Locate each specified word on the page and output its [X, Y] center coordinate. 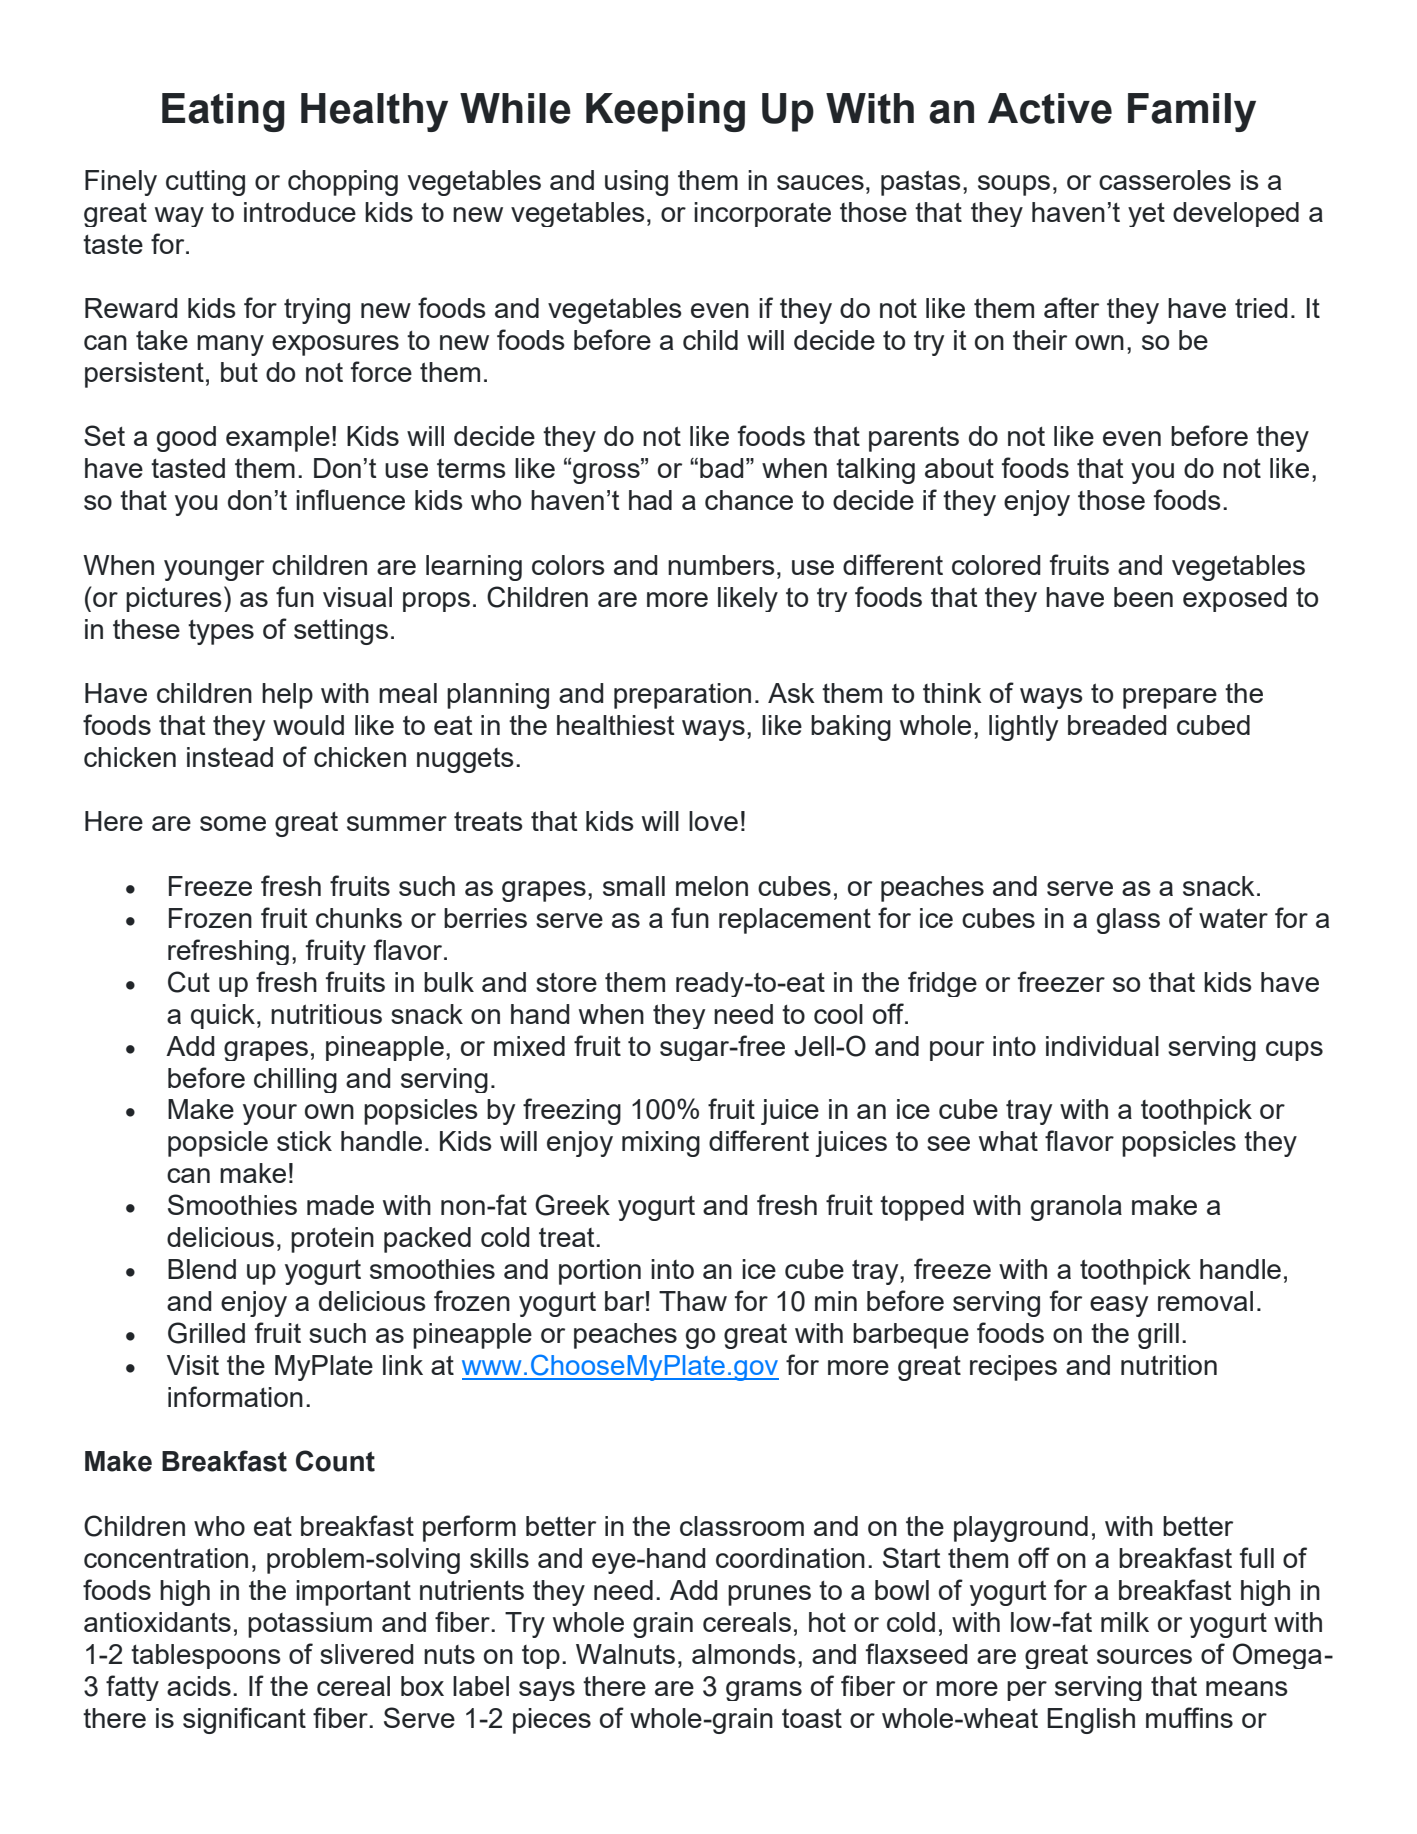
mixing [661, 1144]
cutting [205, 183]
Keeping [665, 112]
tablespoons [206, 1656]
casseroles [1165, 180]
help [287, 696]
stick [304, 1141]
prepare [1170, 698]
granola [1076, 1208]
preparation [682, 696]
